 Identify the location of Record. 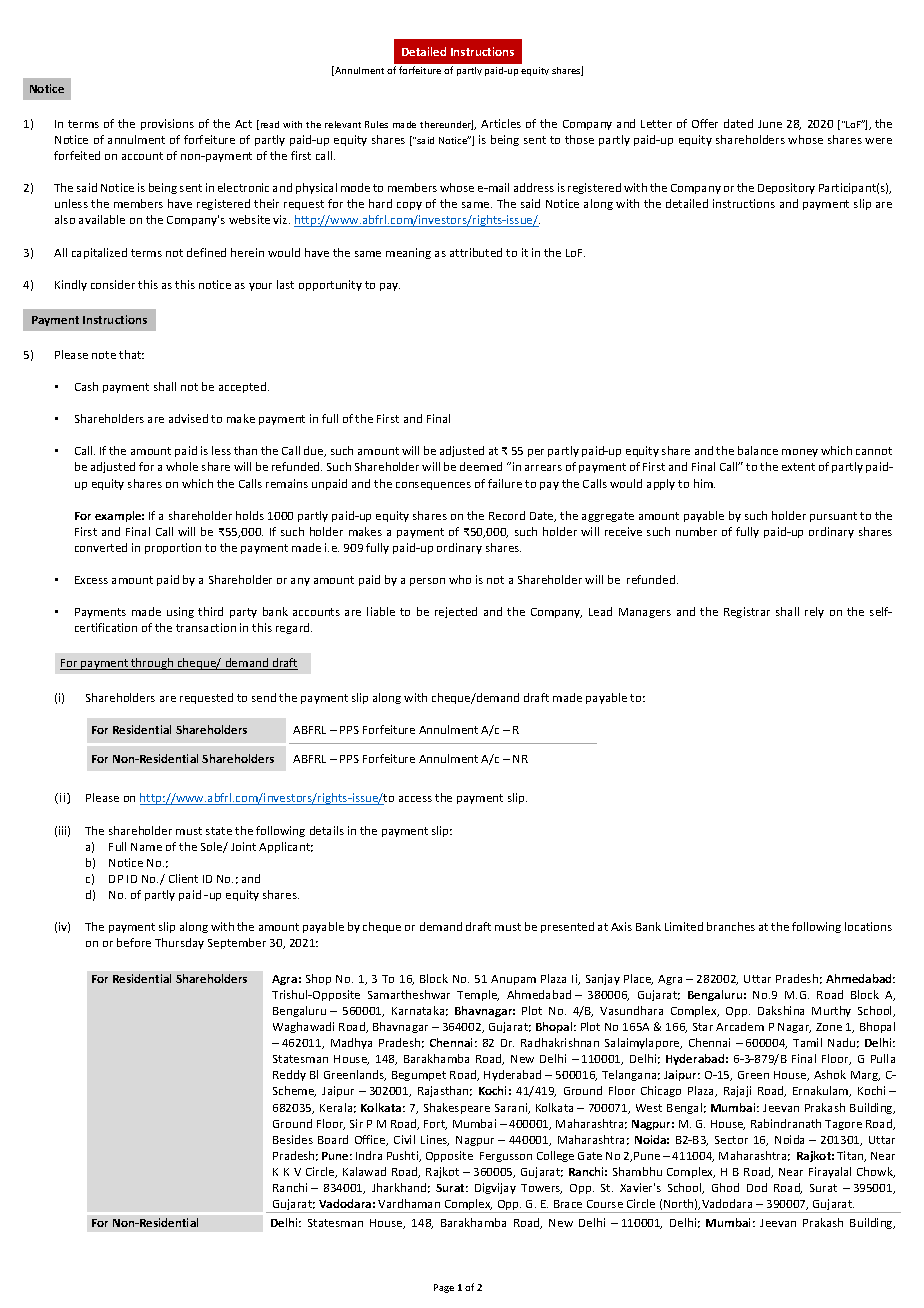
(507, 515).
